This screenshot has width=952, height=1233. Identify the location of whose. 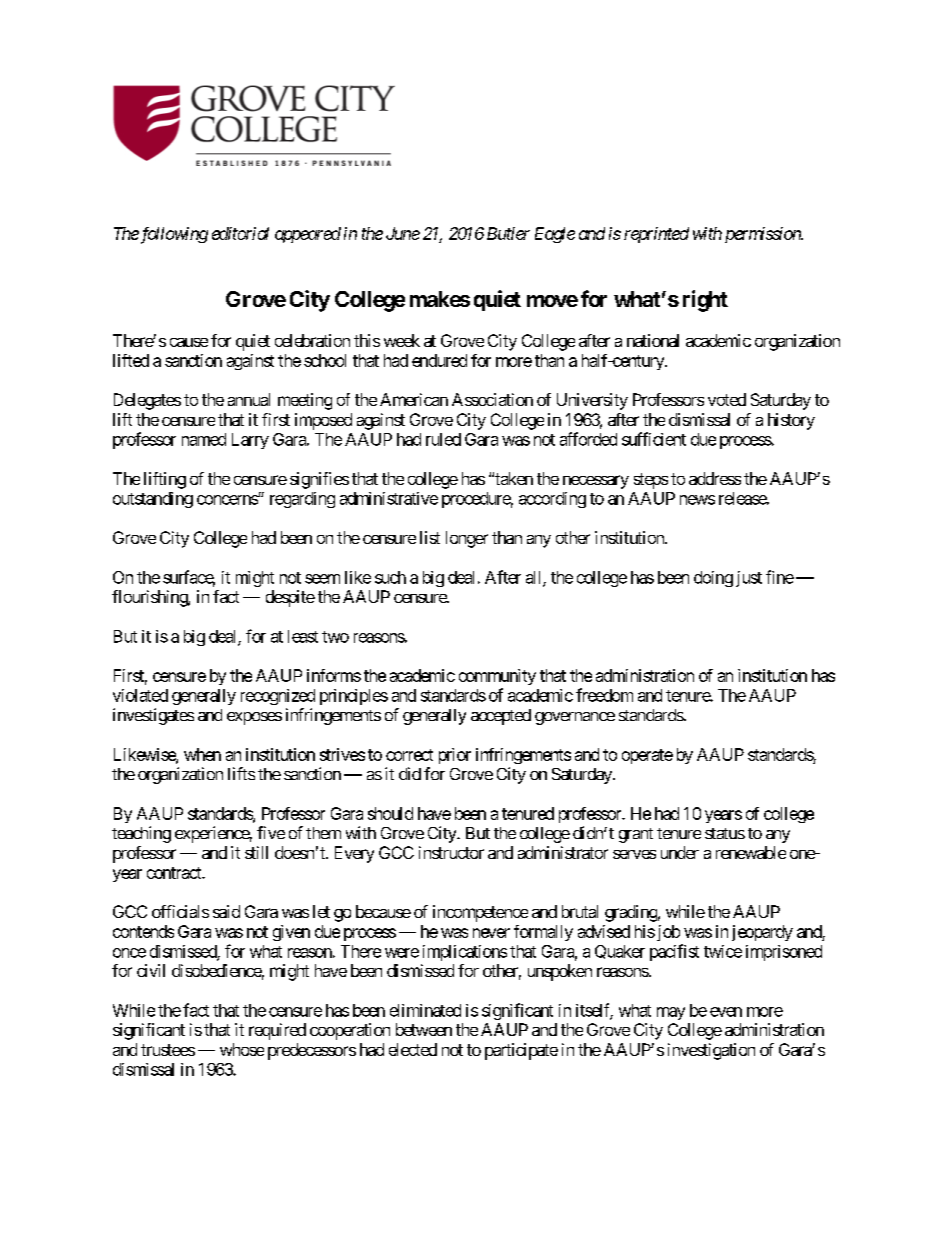
(242, 1049).
